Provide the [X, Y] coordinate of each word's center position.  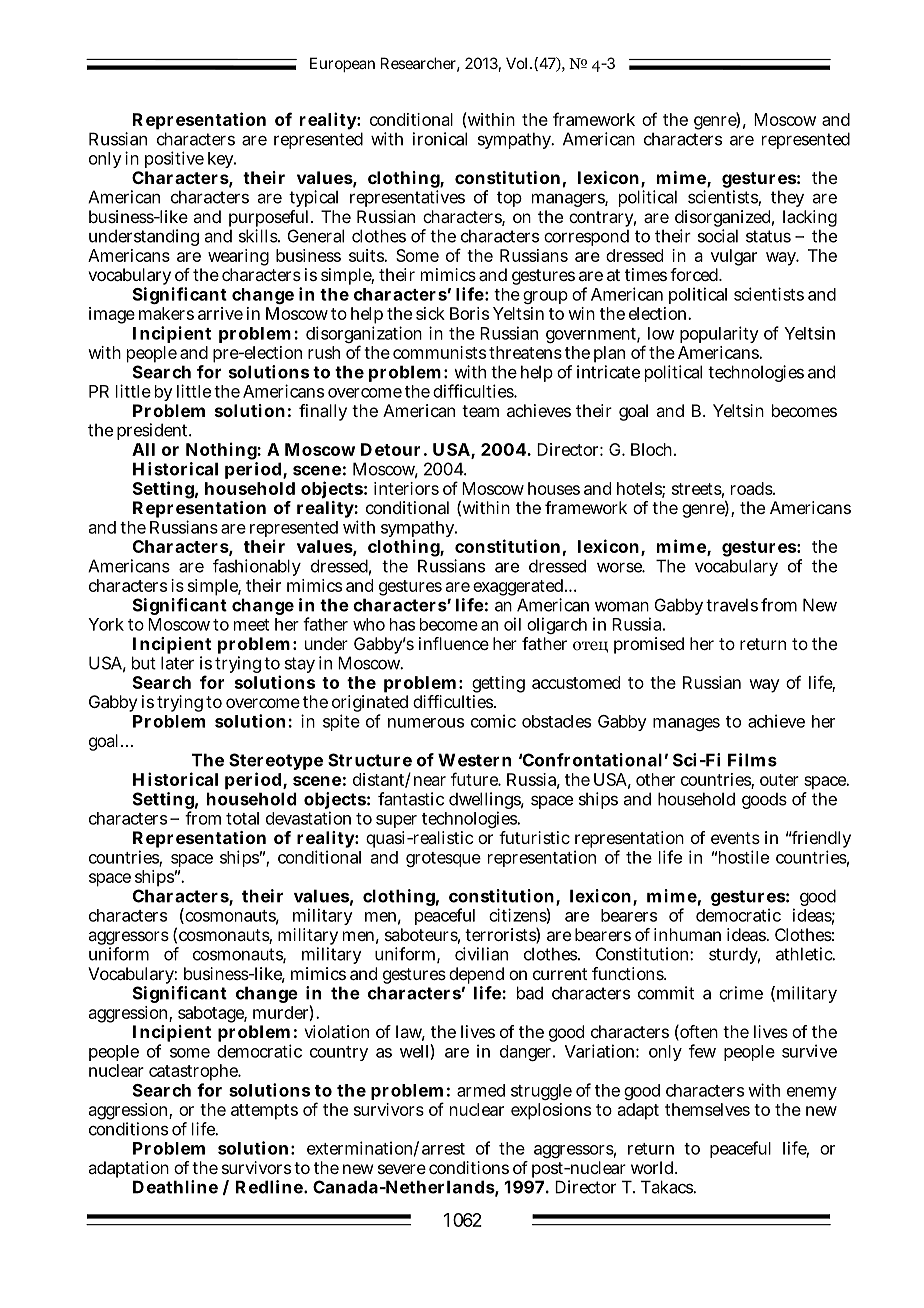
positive [174, 159]
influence [454, 643]
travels [732, 605]
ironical [440, 139]
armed [481, 1090]
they [787, 198]
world [652, 1167]
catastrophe [194, 1074]
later [177, 663]
